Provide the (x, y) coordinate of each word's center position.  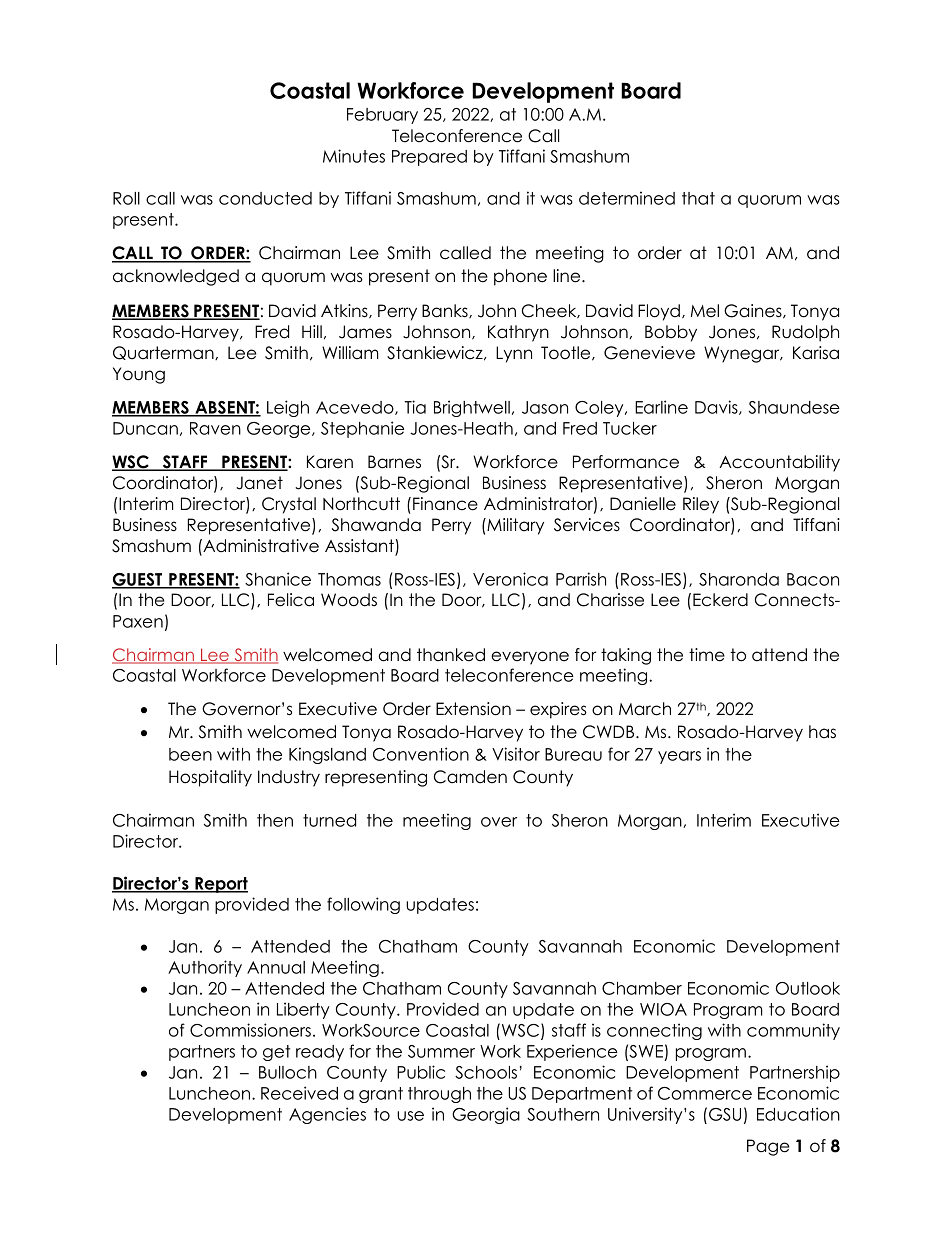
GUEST (138, 580)
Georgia (486, 1115)
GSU (725, 1114)
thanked (451, 655)
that (698, 198)
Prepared (429, 158)
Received (299, 1093)
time (707, 655)
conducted (265, 198)
